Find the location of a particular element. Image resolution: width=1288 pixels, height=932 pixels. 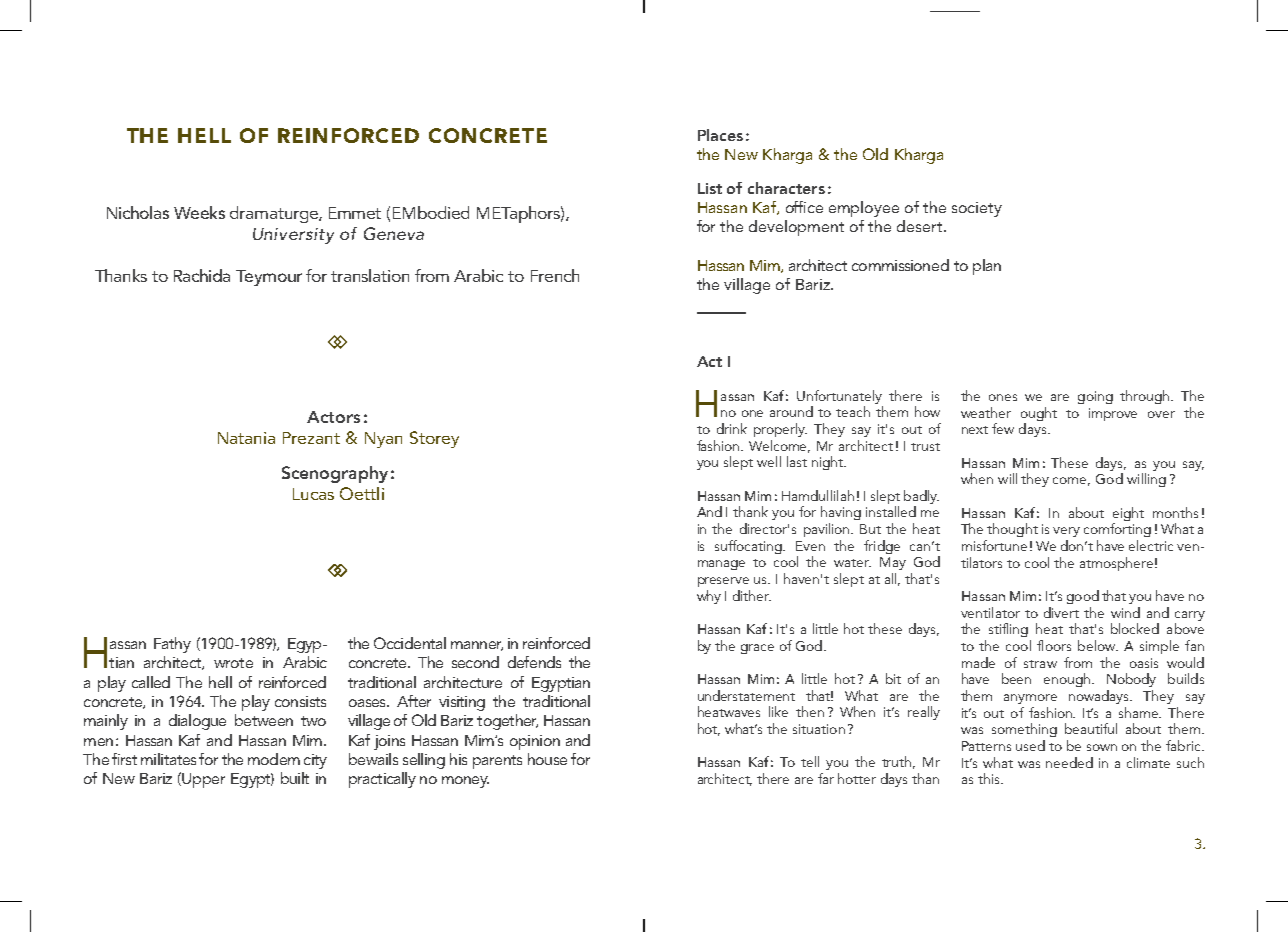

society is located at coordinates (977, 209).
